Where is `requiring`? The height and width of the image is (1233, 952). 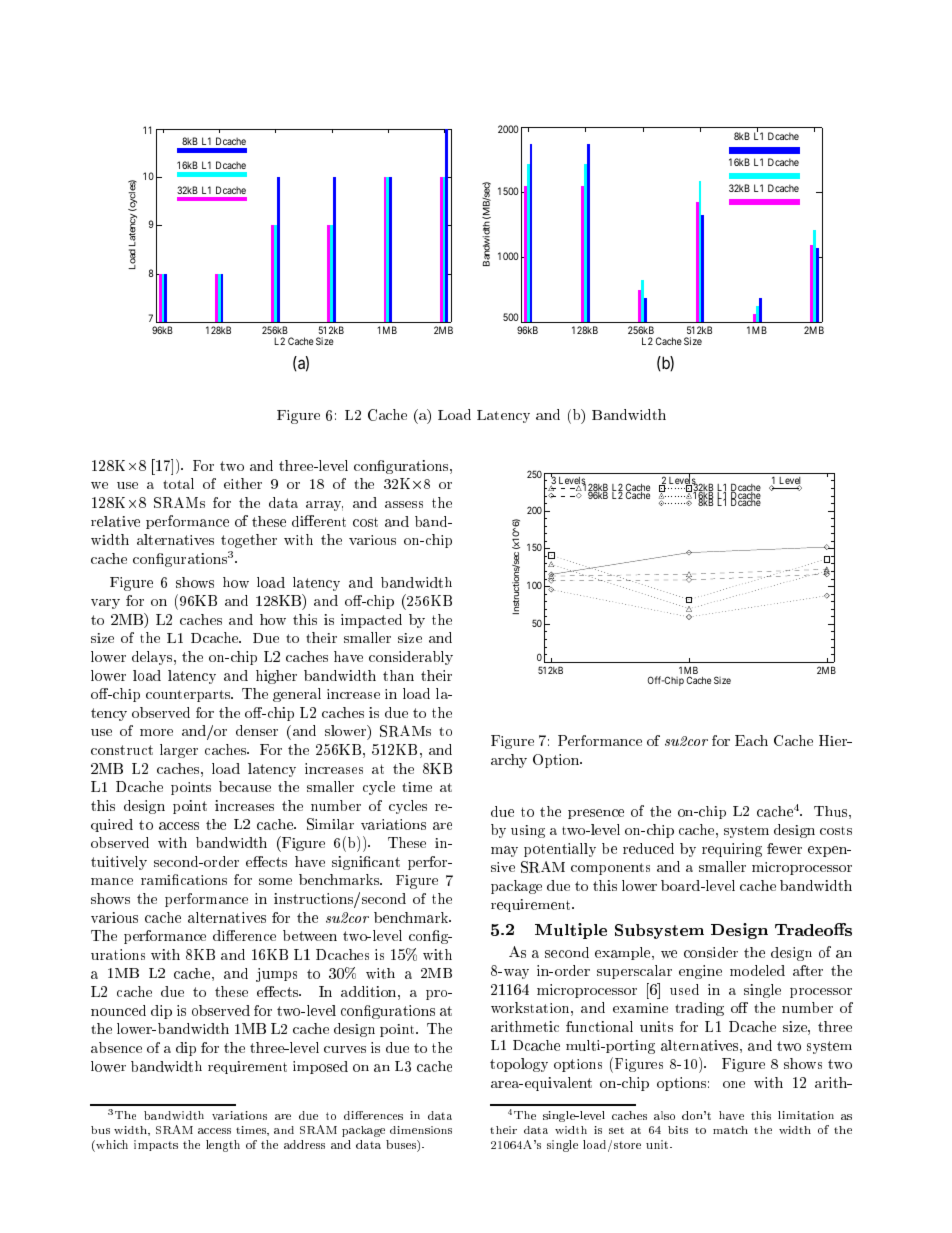 requiring is located at coordinates (732, 850).
